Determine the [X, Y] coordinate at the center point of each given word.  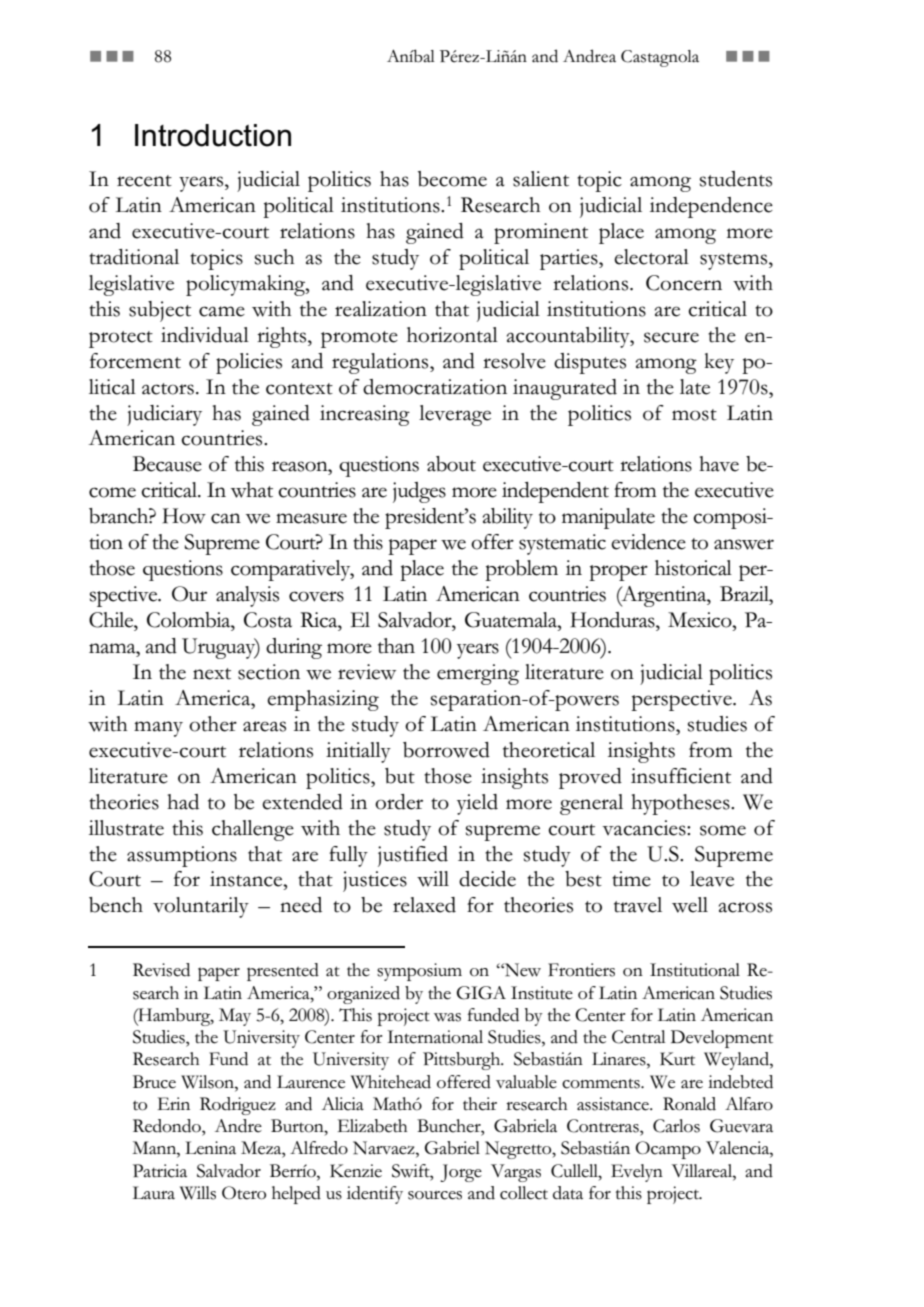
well [690, 905]
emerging [478, 674]
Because [167, 464]
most [694, 415]
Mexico [701, 620]
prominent [541, 233]
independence [711, 207]
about [451, 464]
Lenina [210, 1148]
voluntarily [201, 907]
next [212, 674]
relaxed [424, 905]
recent [144, 181]
